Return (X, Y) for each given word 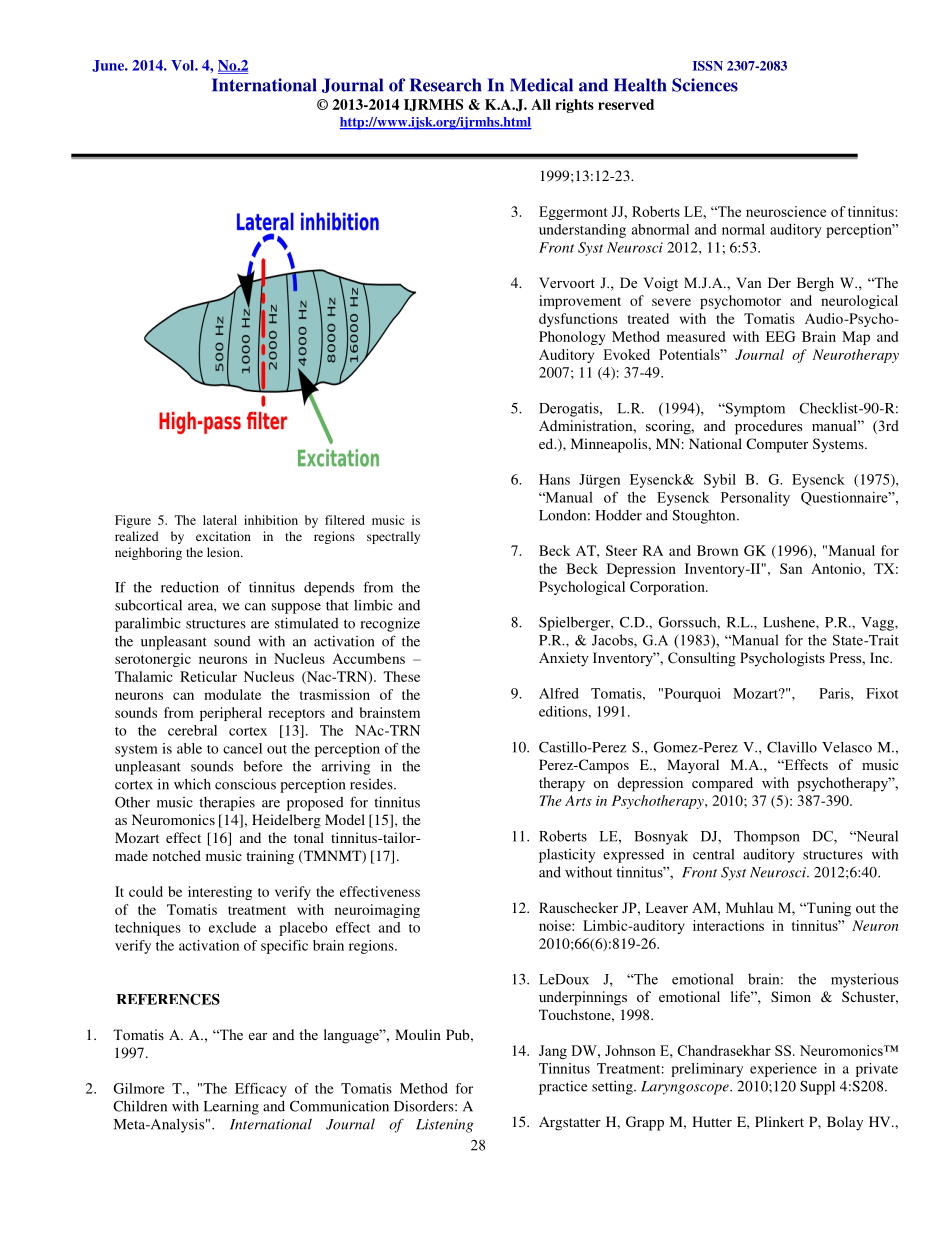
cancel (242, 748)
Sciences (705, 85)
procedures (768, 427)
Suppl (817, 1088)
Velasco (847, 747)
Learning (231, 1107)
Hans (554, 479)
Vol (183, 65)
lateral (220, 520)
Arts (578, 800)
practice (563, 1087)
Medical (541, 85)
